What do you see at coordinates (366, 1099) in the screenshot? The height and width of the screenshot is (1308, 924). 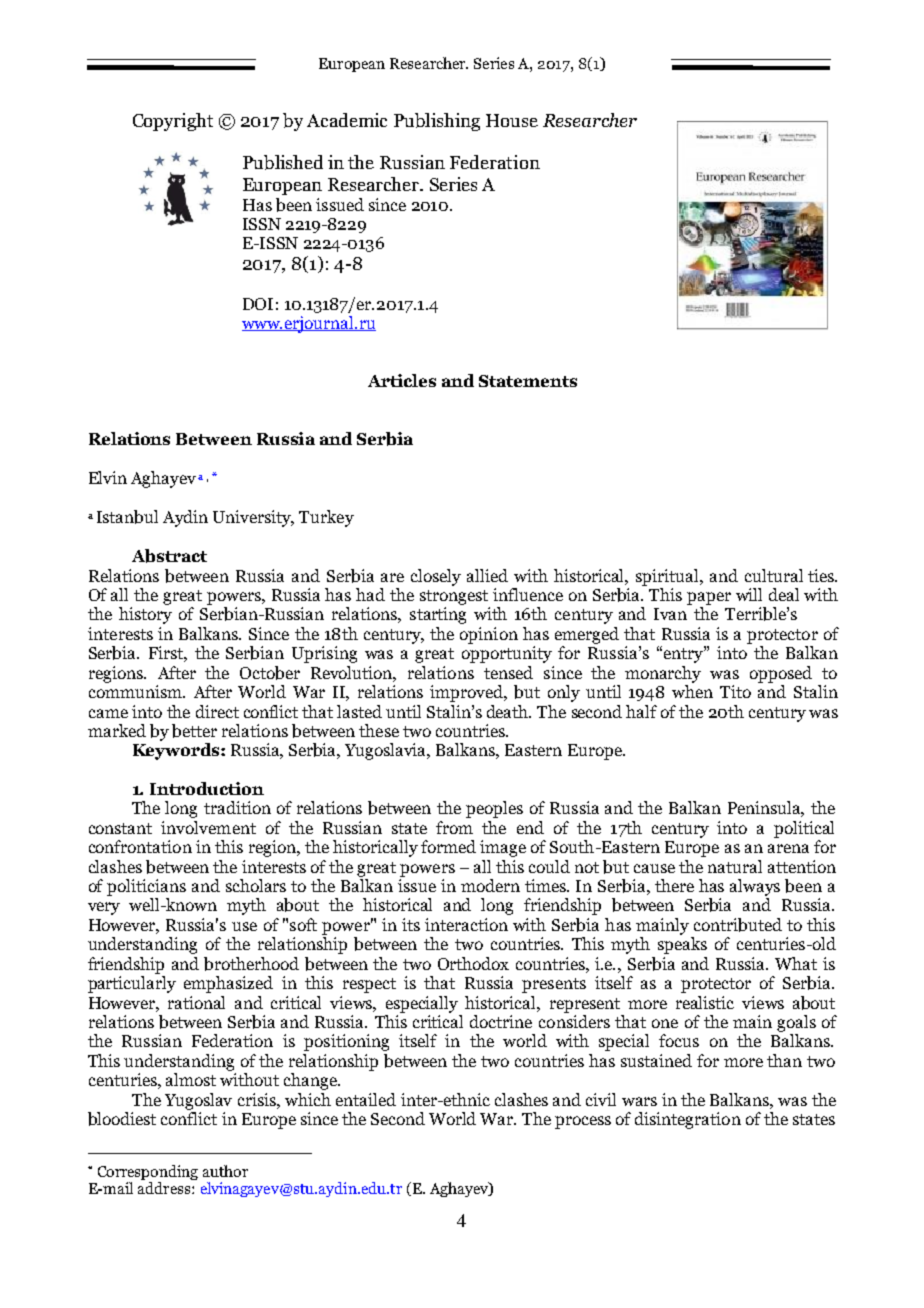 I see `entailed` at bounding box center [366, 1099].
